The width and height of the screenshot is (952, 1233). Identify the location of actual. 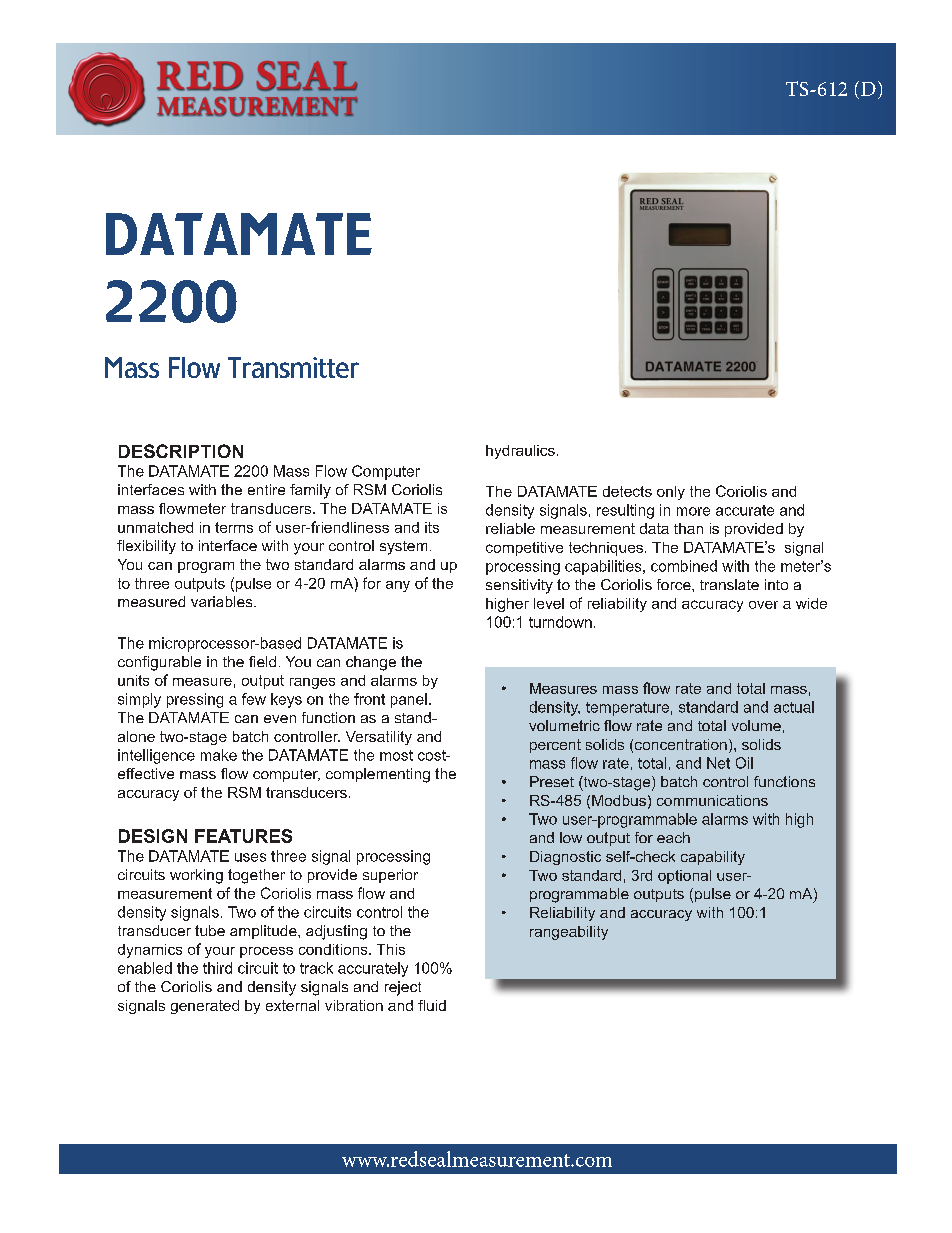
(794, 707).
